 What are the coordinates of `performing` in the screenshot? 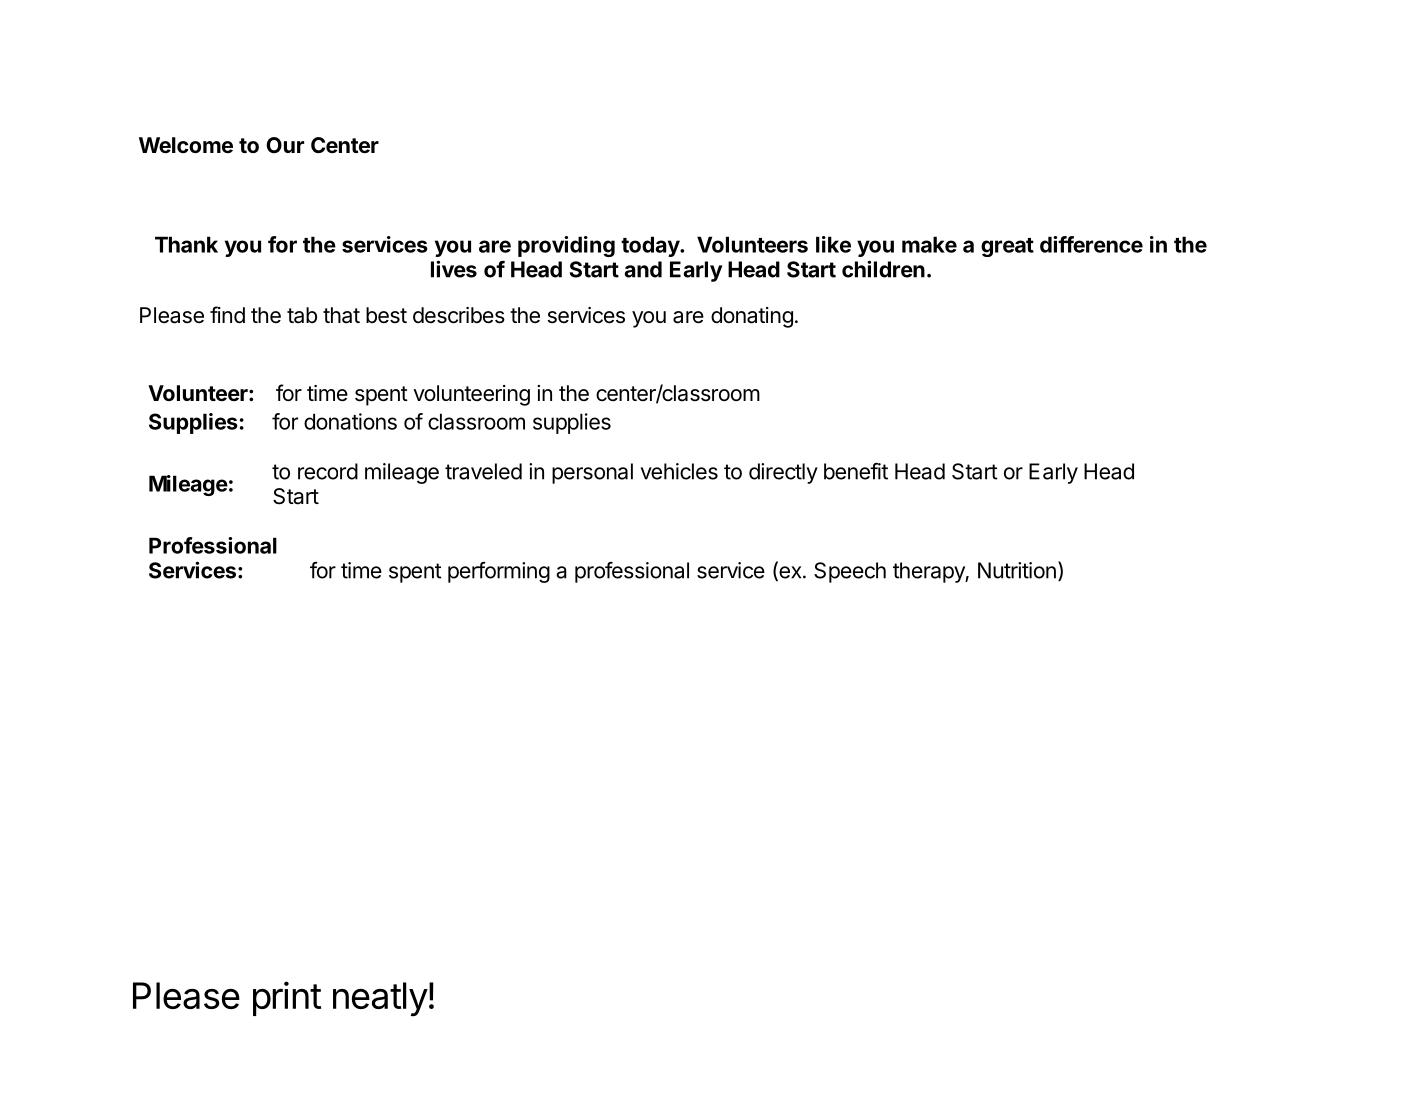 It's located at (499, 572).
